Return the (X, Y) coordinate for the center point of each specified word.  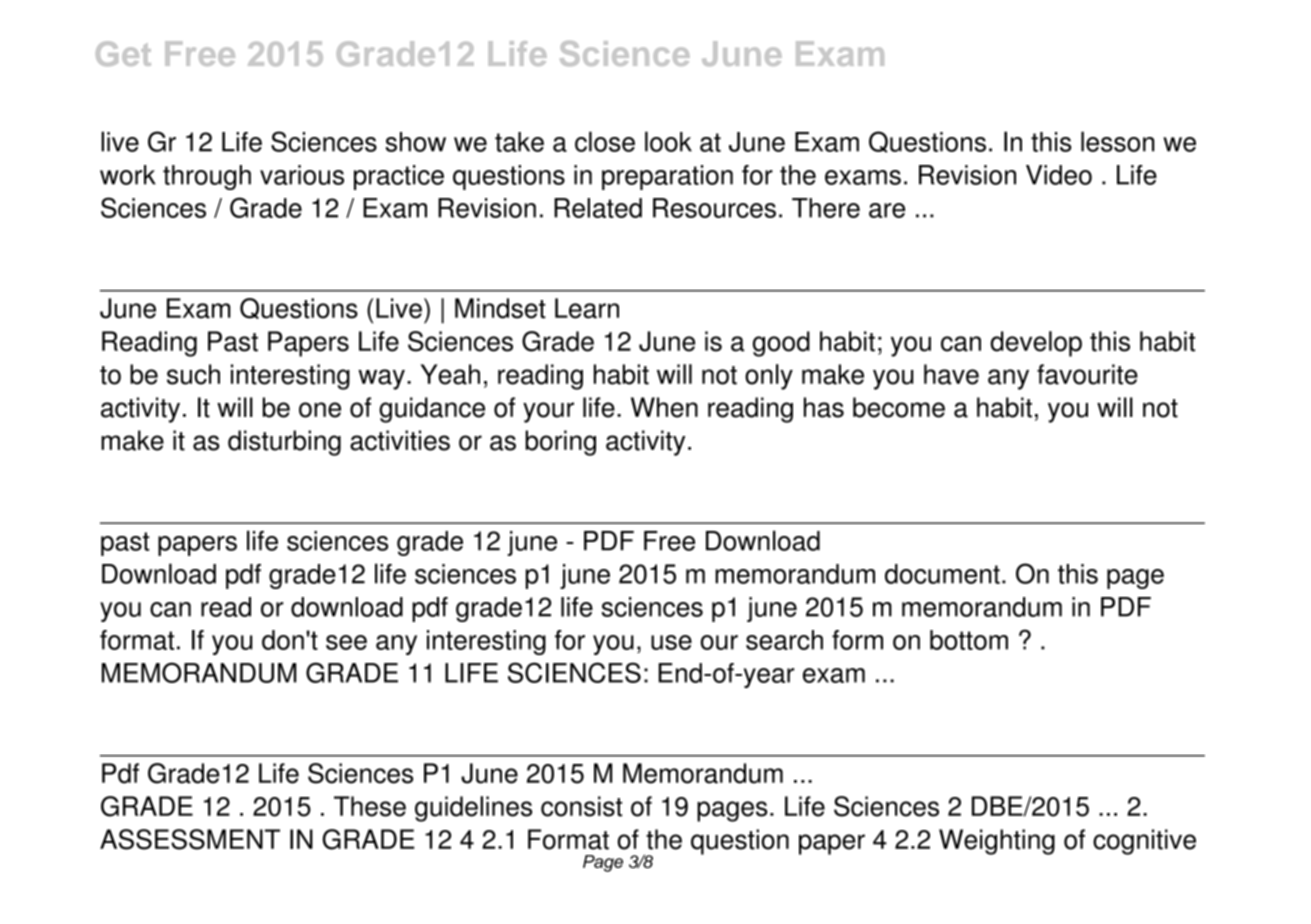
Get (123, 53)
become (899, 407)
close (605, 141)
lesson (1117, 141)
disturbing (284, 443)
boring (560, 443)
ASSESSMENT (190, 839)
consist (581, 806)
